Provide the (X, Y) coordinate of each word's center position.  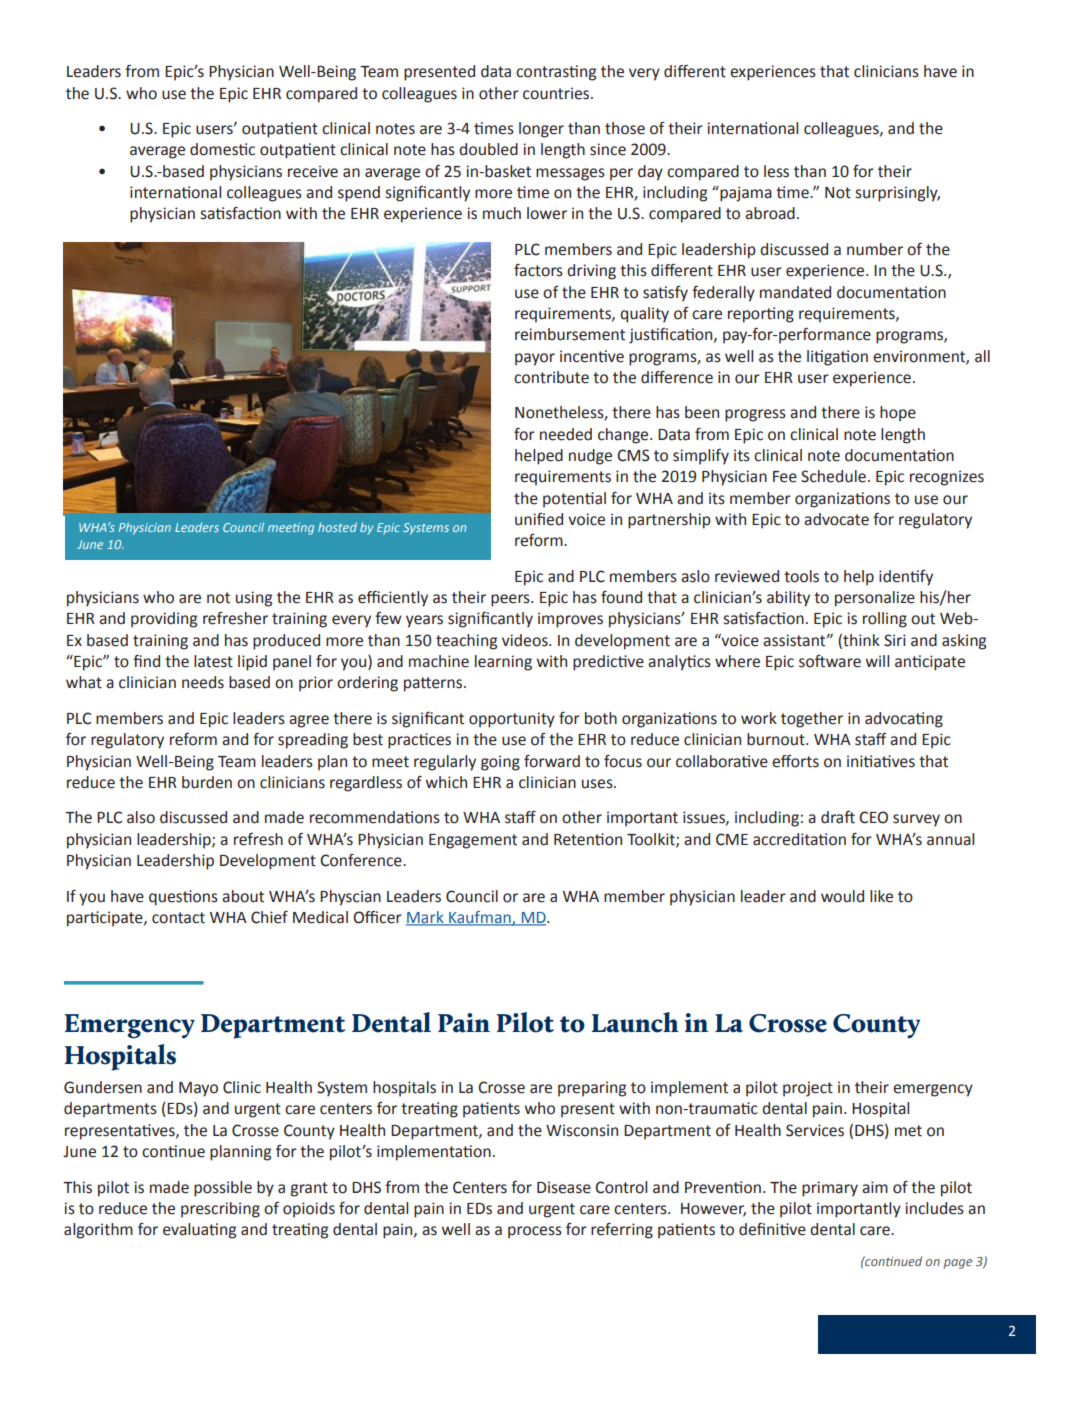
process (535, 1232)
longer (541, 130)
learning (503, 663)
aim (875, 1187)
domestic (222, 149)
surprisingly (898, 194)
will (877, 661)
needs (203, 682)
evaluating (199, 1231)
